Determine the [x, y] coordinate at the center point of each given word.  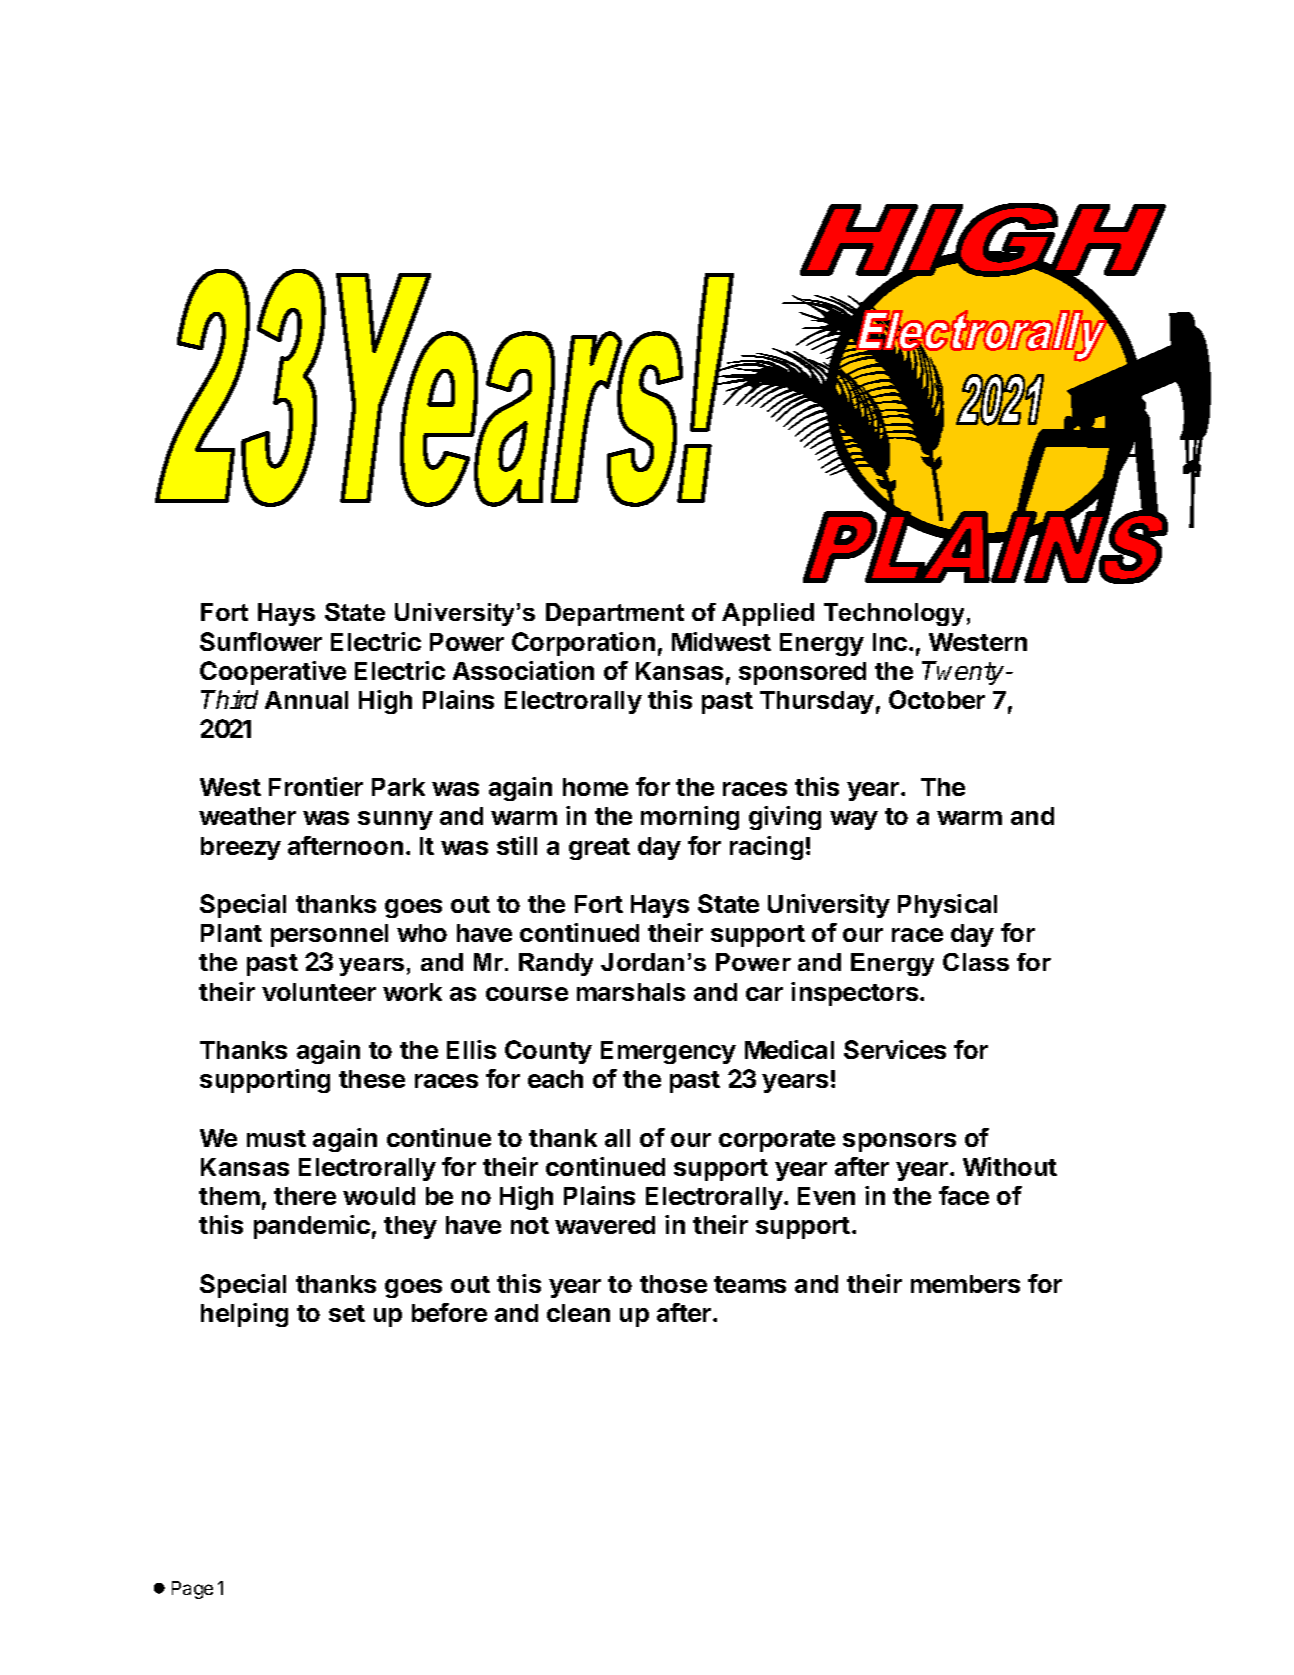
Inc [890, 642]
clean [578, 1313]
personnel [329, 935]
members [965, 1284]
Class [976, 962]
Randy [556, 964]
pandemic [312, 1227]
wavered [605, 1225]
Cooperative [273, 673]
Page [192, 1590]
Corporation [583, 644]
